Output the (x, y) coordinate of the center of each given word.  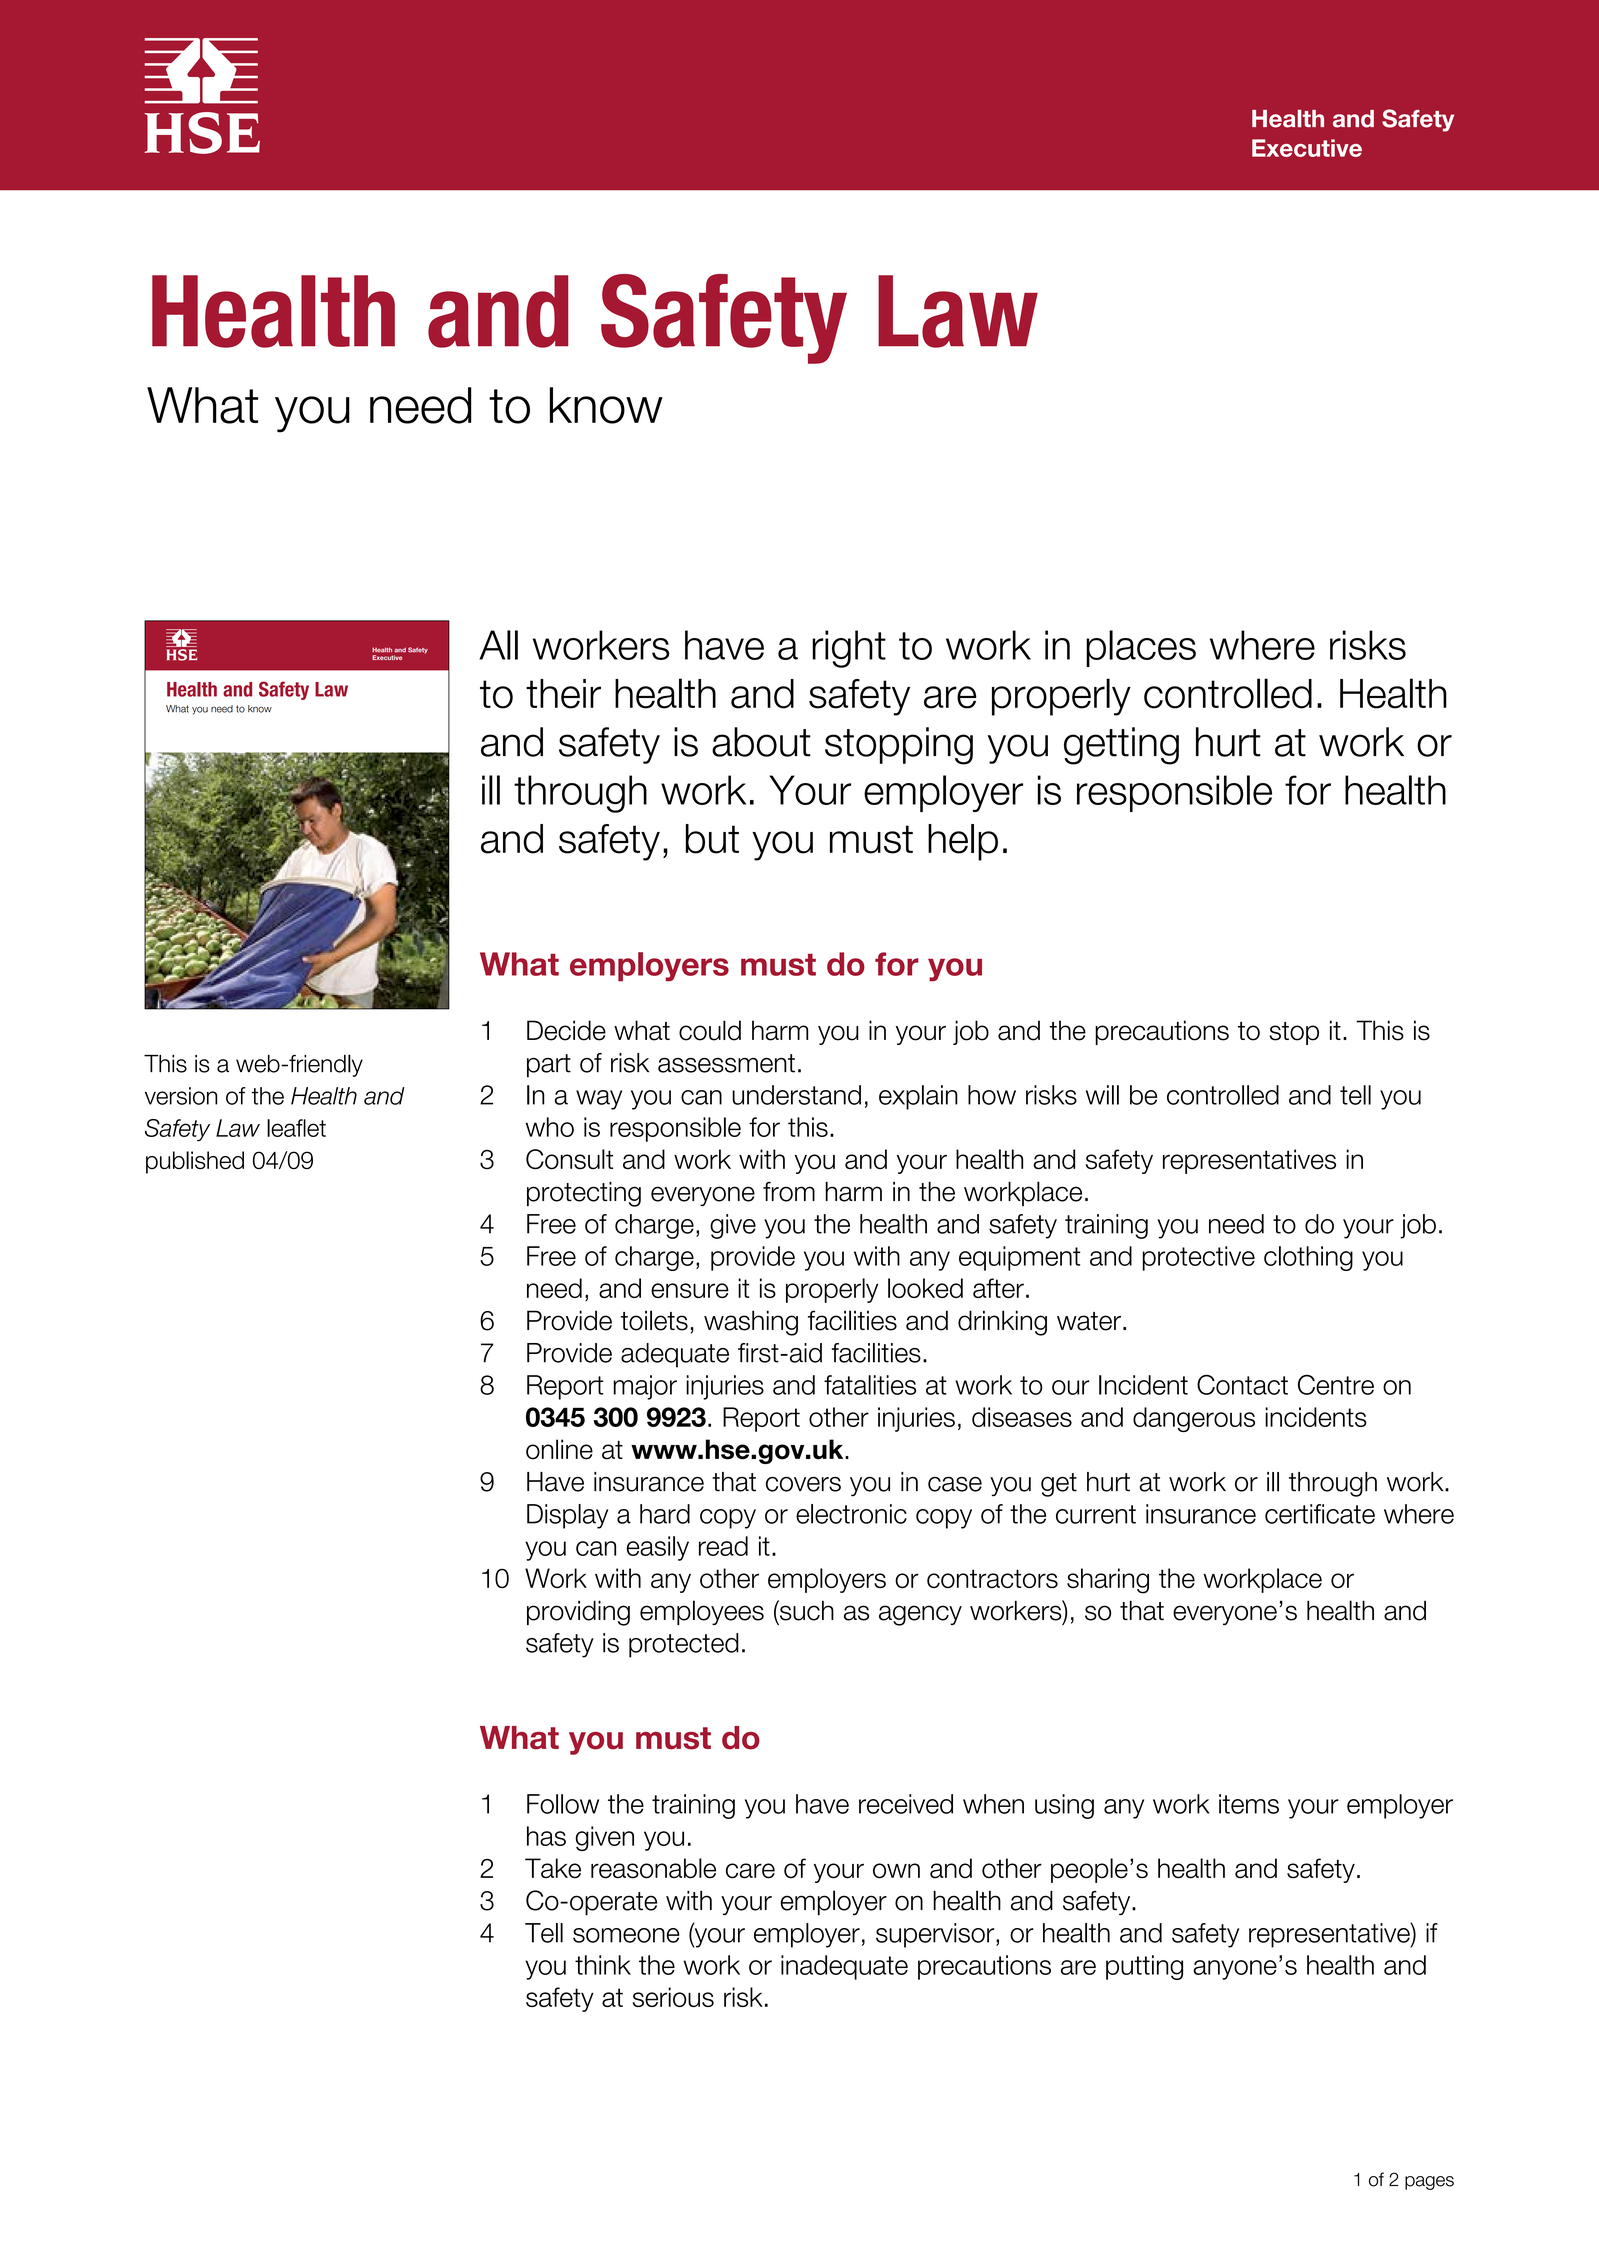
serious (673, 1997)
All (498, 645)
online (559, 1449)
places (1141, 648)
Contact (1242, 1385)
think (603, 1965)
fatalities (870, 1385)
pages (1429, 2183)
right (849, 649)
